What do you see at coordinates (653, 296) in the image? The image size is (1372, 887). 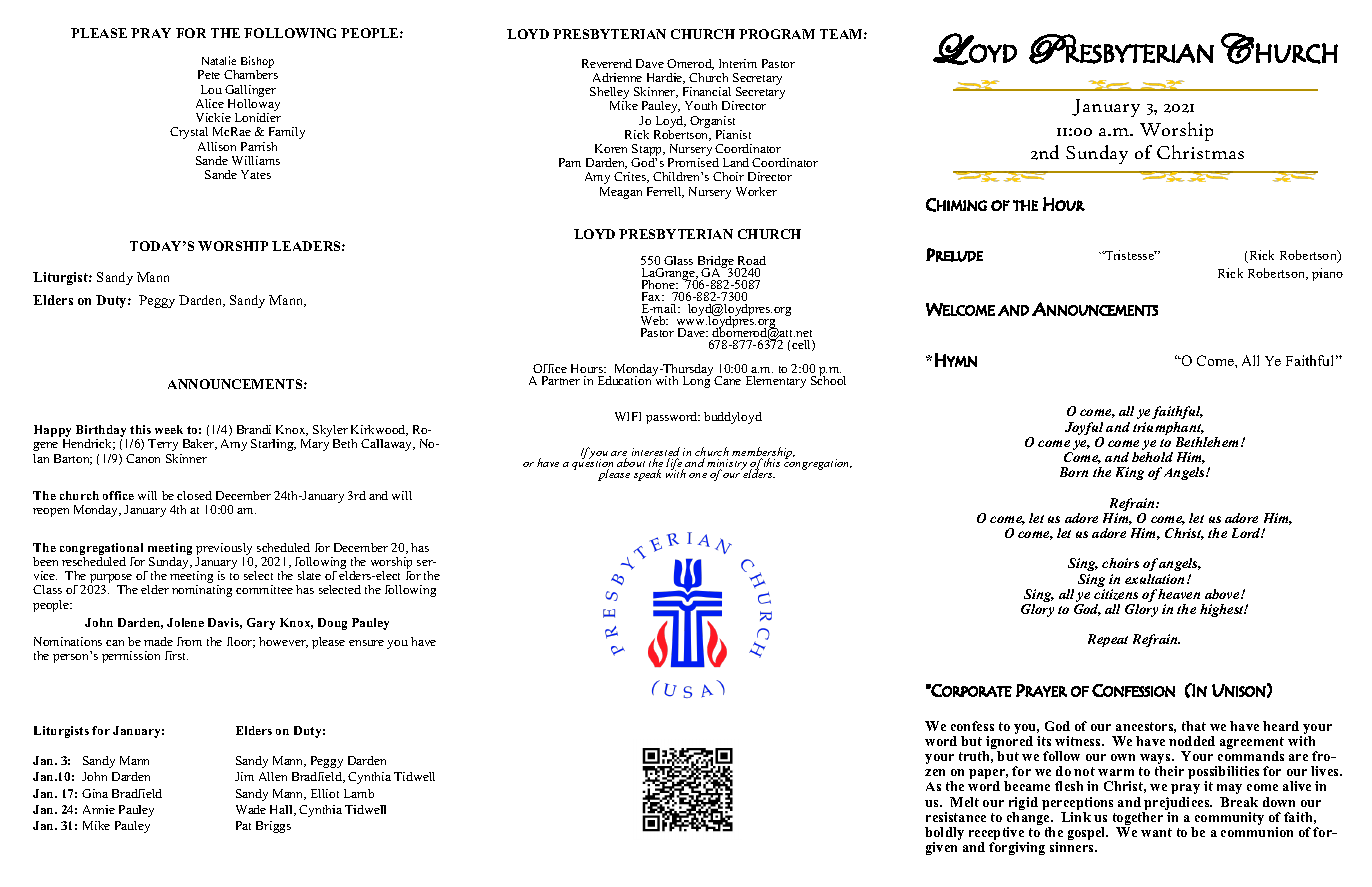 I see `Fax` at bounding box center [653, 296].
